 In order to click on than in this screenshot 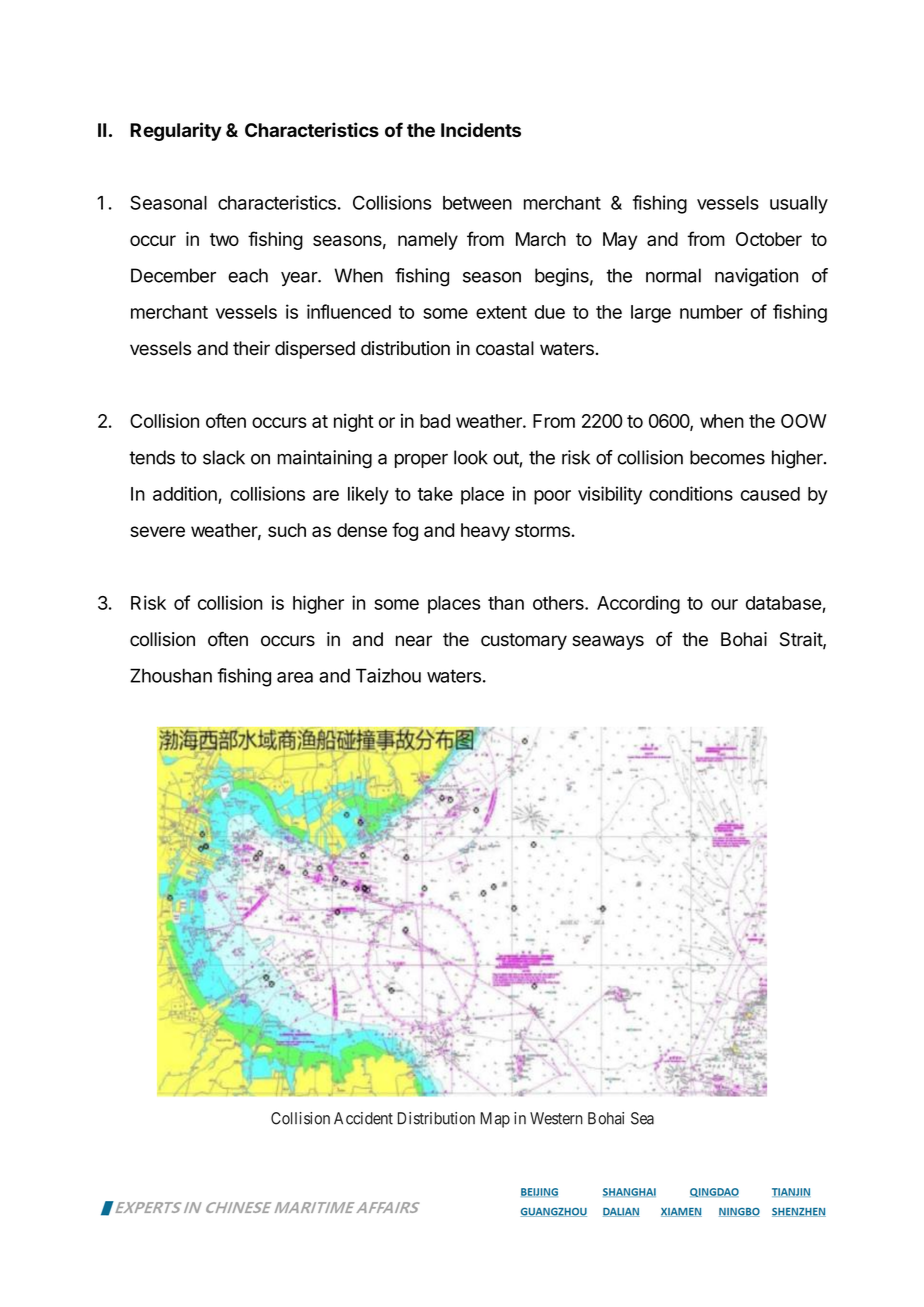, I will do `click(506, 603)`.
